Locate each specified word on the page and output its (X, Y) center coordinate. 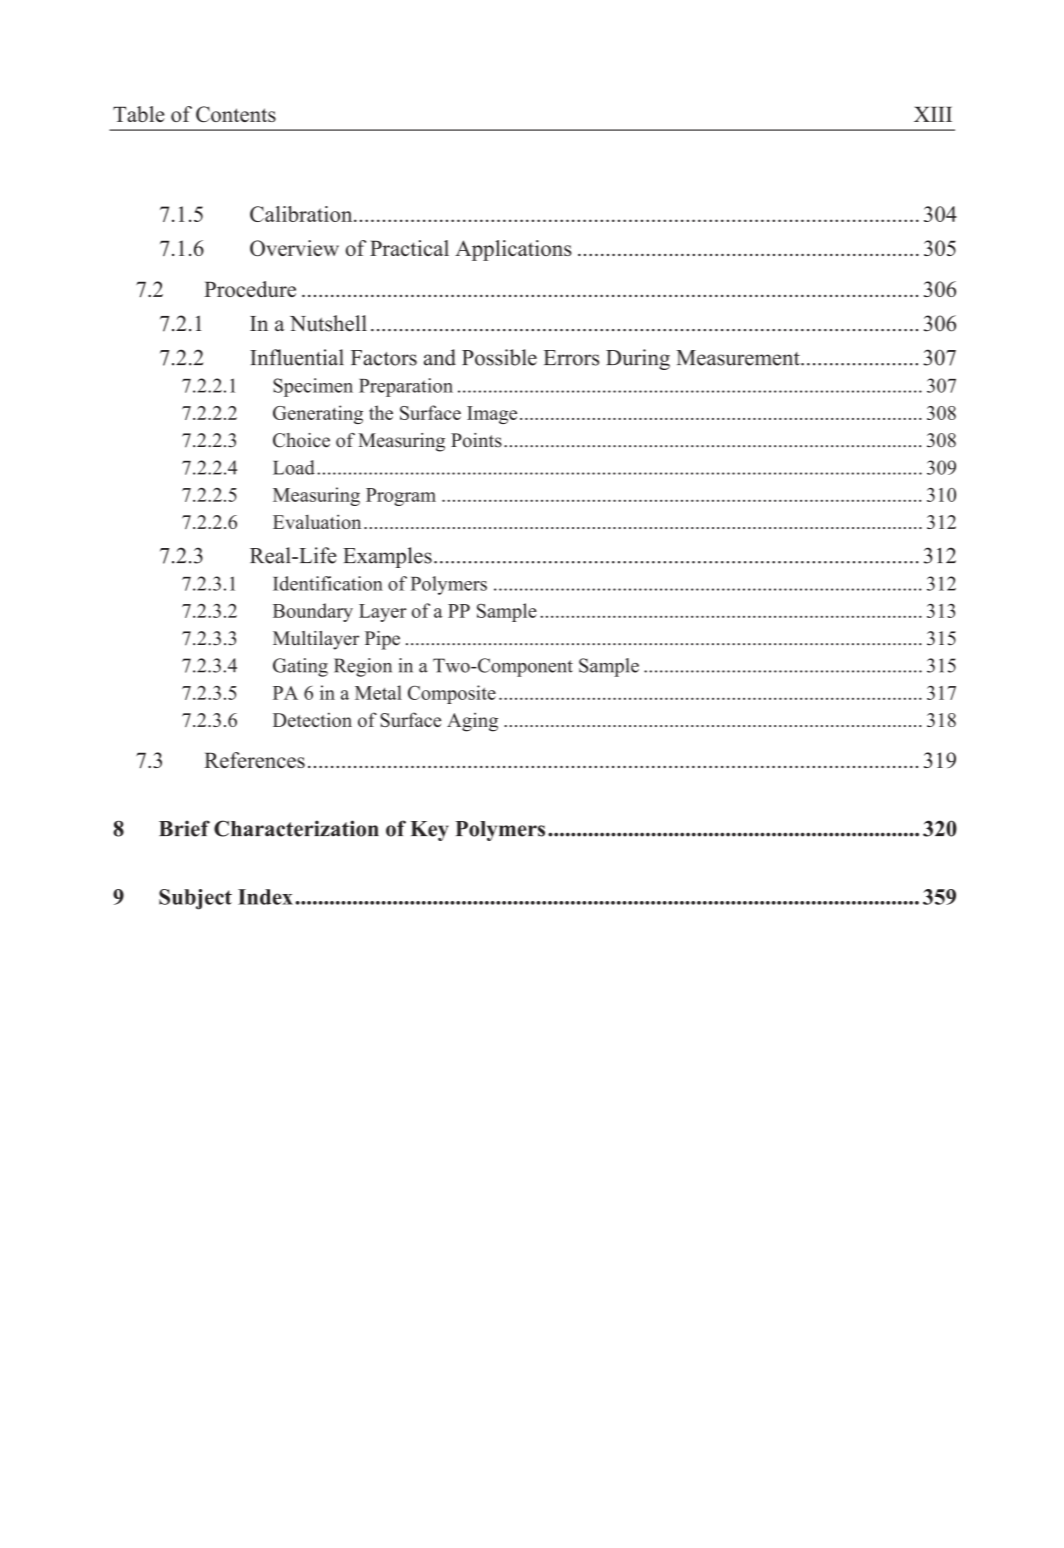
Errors (571, 358)
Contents (236, 114)
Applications (513, 250)
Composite (452, 694)
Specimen (313, 387)
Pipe (382, 640)
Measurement (739, 358)
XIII (933, 114)
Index (265, 897)
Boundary (313, 612)
